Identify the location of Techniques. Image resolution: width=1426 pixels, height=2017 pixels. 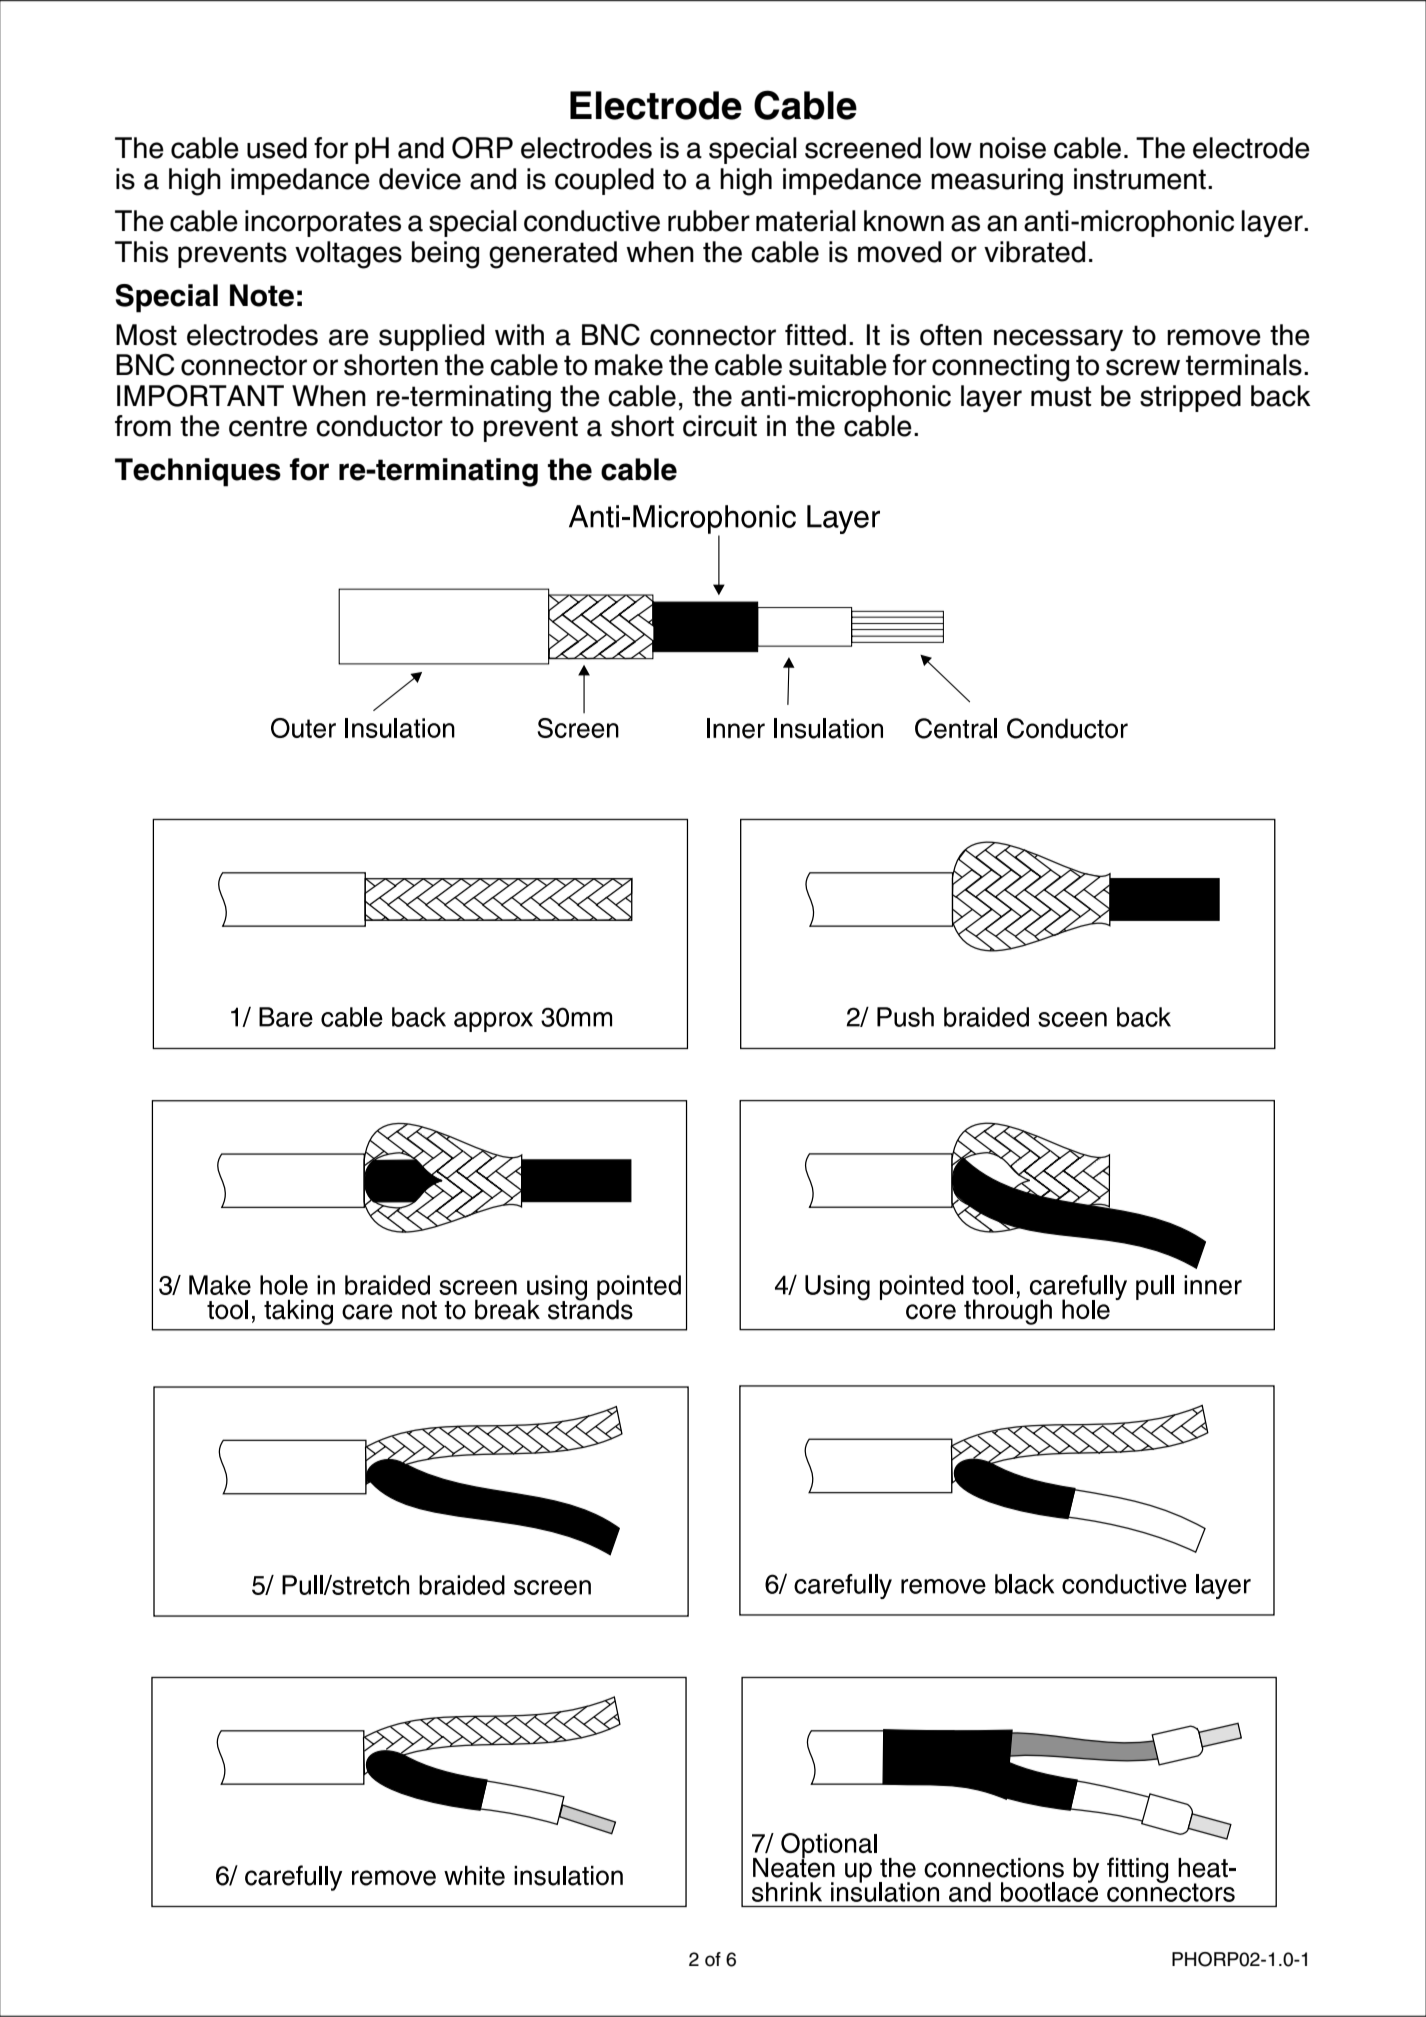
(198, 472).
